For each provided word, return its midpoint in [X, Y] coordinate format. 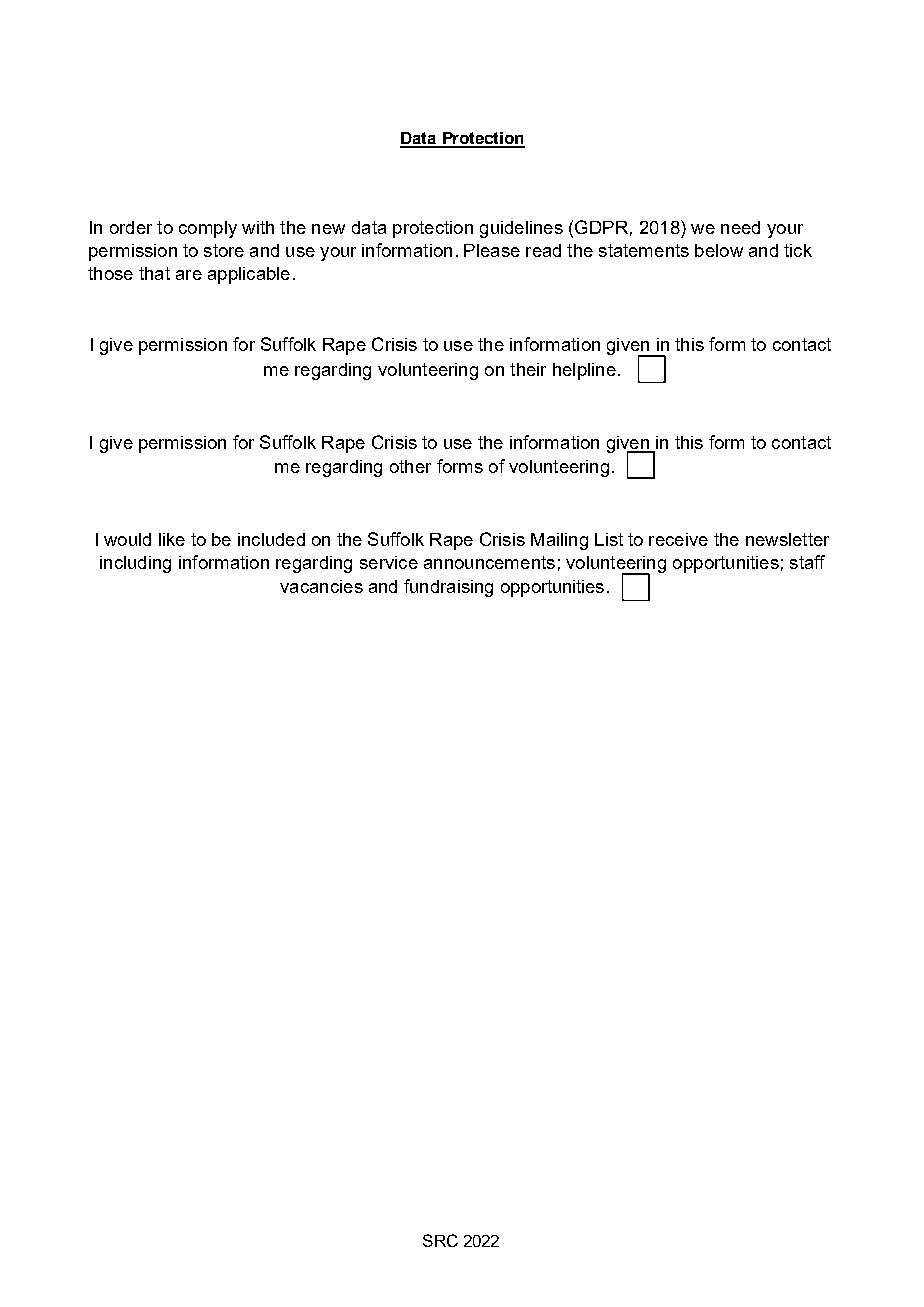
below [719, 250]
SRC [440, 1240]
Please [492, 250]
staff [807, 562]
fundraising [448, 588]
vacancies [321, 586]
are [189, 275]
